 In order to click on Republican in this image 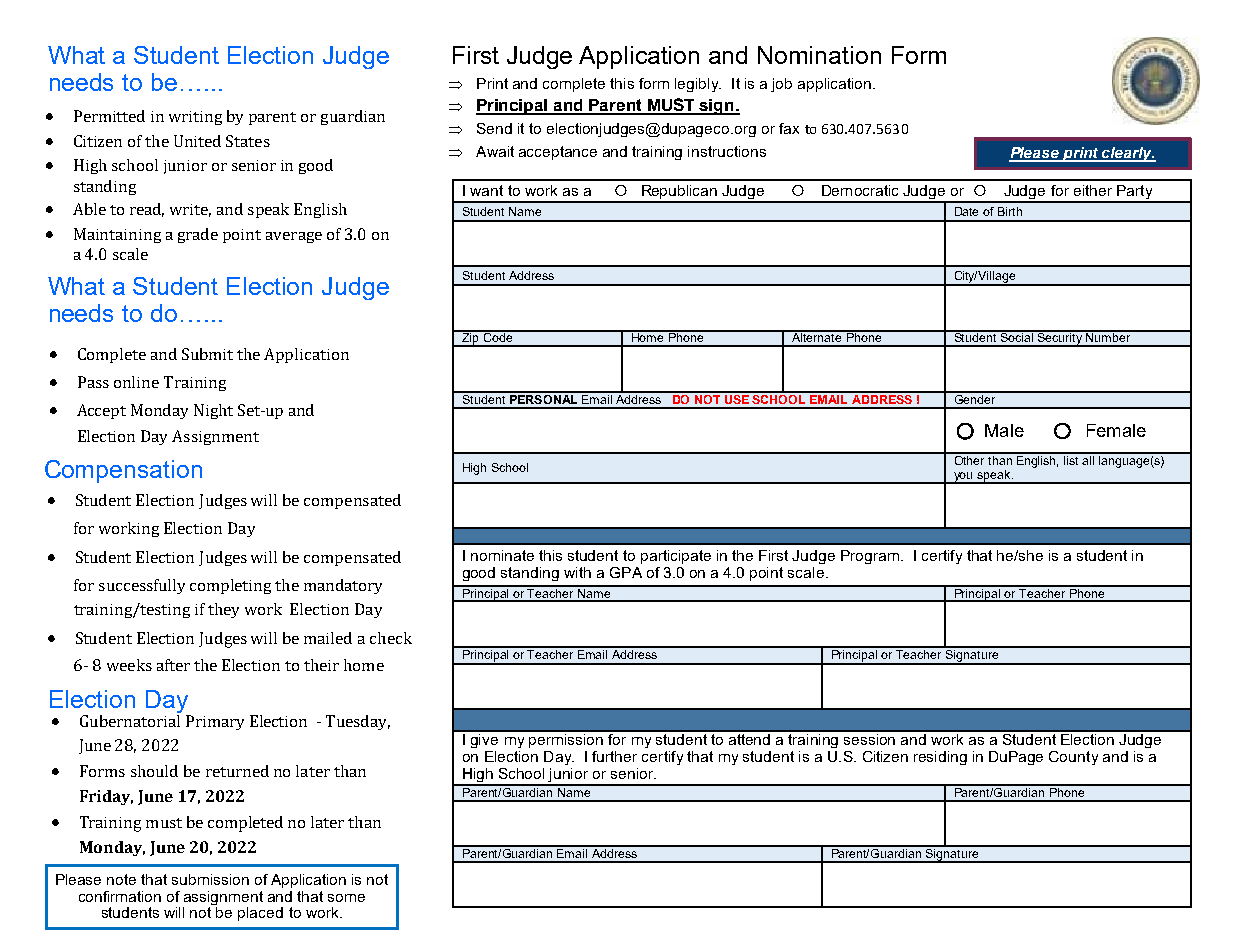, I will do `click(679, 193)`.
